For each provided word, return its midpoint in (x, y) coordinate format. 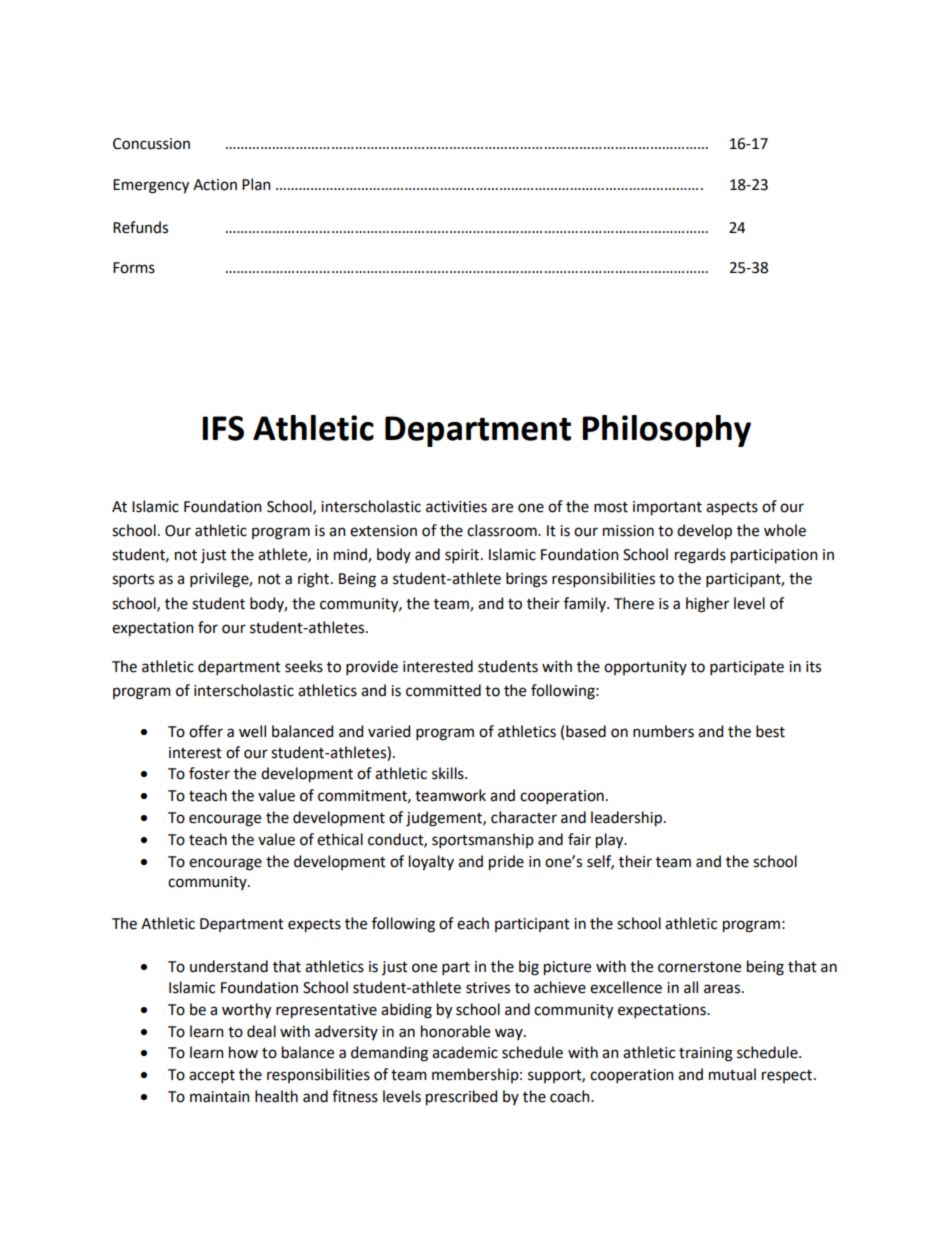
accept (212, 1076)
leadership (628, 819)
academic (465, 1052)
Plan (256, 184)
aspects (732, 509)
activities (456, 507)
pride (506, 863)
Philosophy (666, 431)
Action (215, 185)
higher (707, 605)
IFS (223, 428)
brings (526, 580)
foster (209, 773)
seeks (304, 666)
